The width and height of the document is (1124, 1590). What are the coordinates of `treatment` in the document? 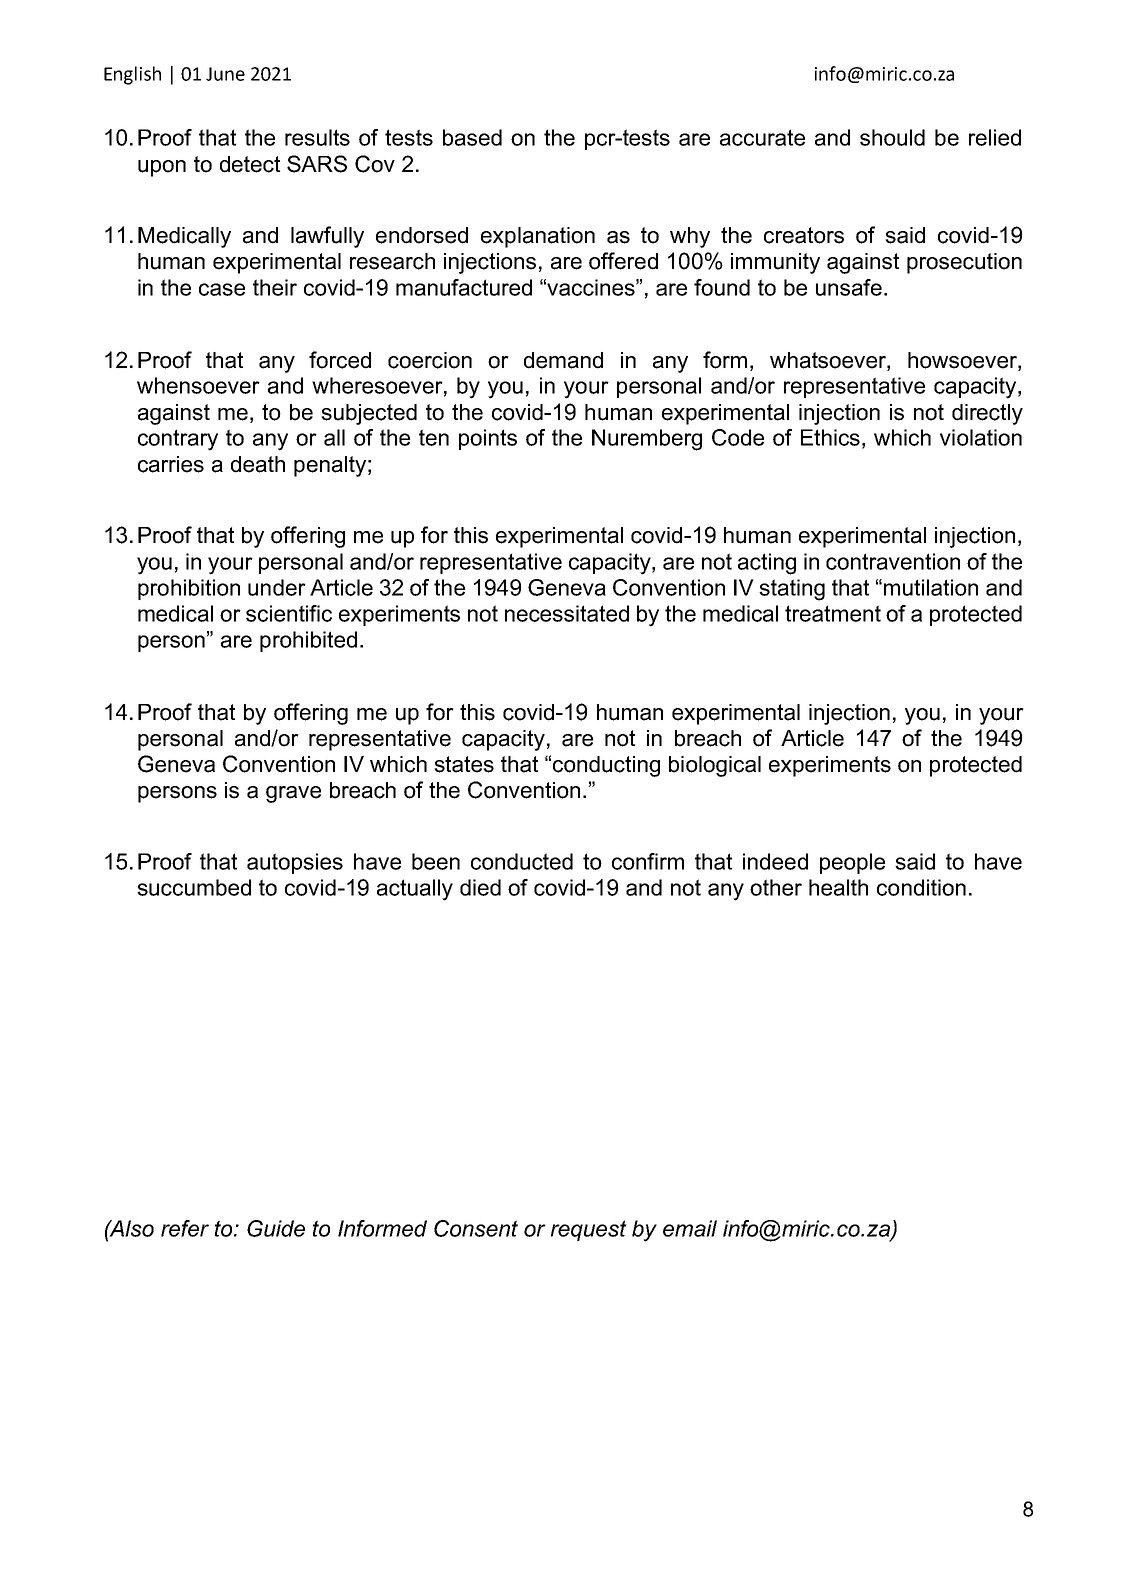 It's located at (833, 613).
